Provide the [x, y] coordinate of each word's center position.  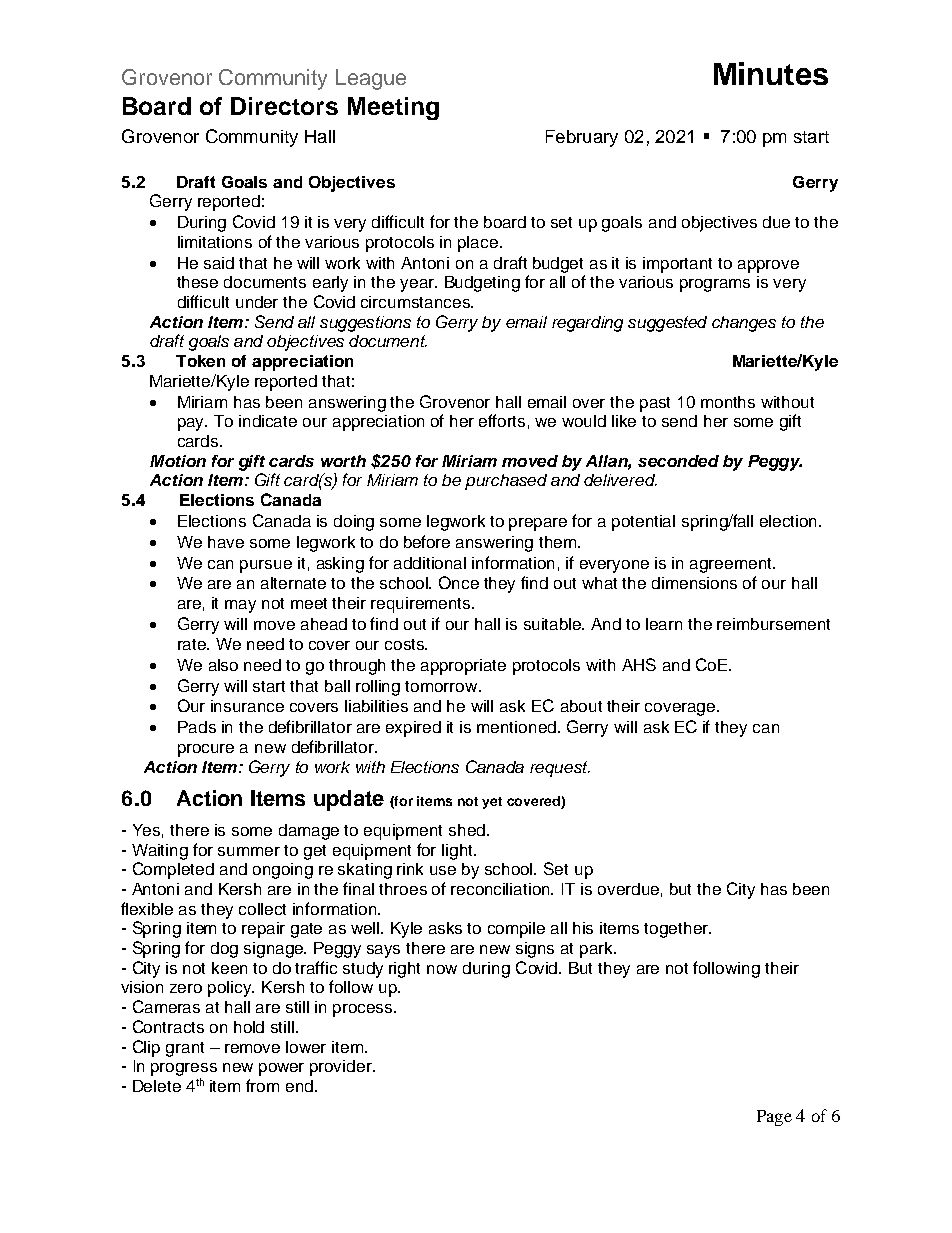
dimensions [694, 583]
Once [459, 582]
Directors [284, 106]
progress [184, 1071]
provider [342, 1068]
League [371, 79]
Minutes [771, 73]
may [240, 606]
